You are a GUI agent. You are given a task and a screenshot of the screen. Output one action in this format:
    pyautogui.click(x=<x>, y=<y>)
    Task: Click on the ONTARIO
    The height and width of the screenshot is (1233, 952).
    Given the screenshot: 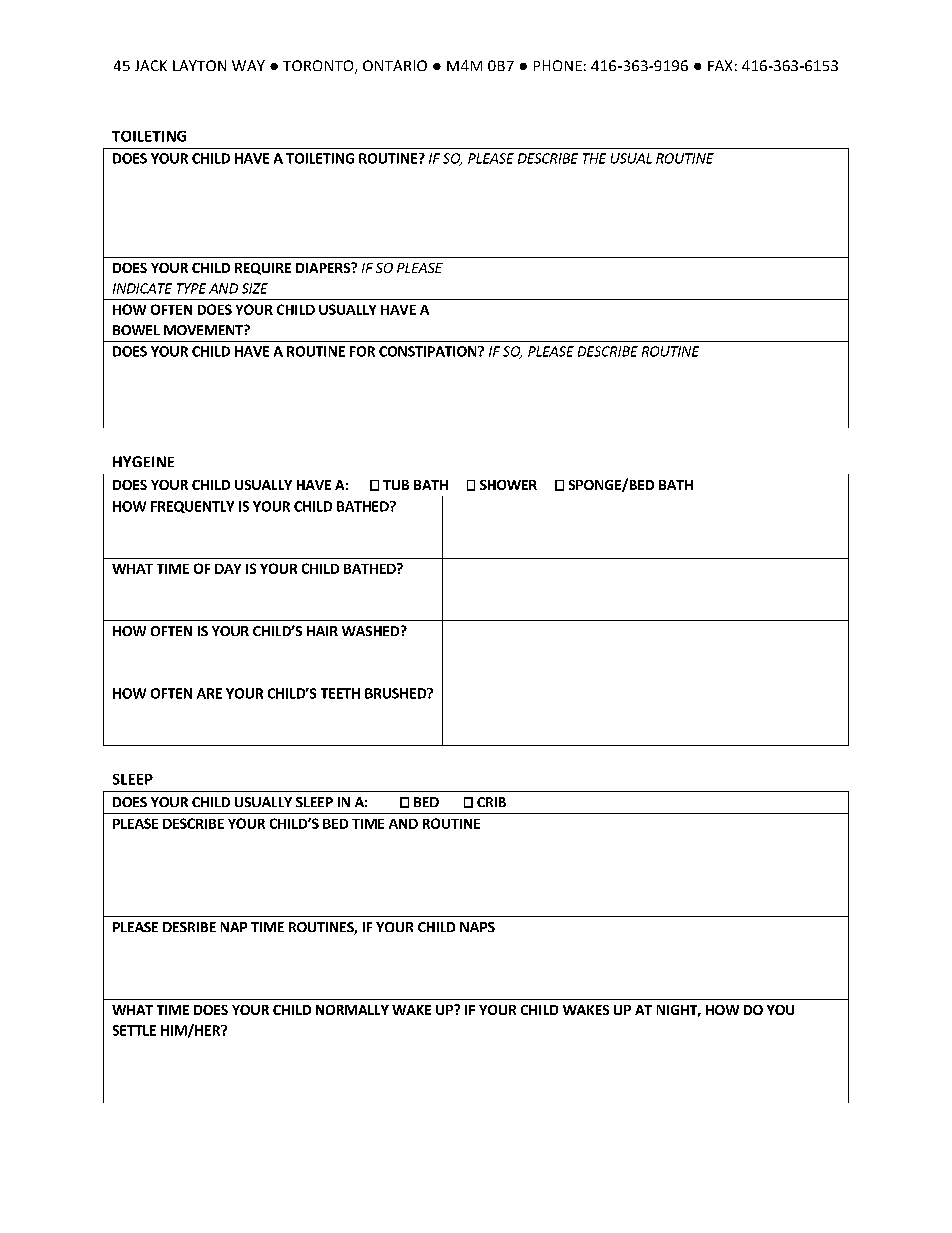 What is the action you would take?
    pyautogui.click(x=395, y=65)
